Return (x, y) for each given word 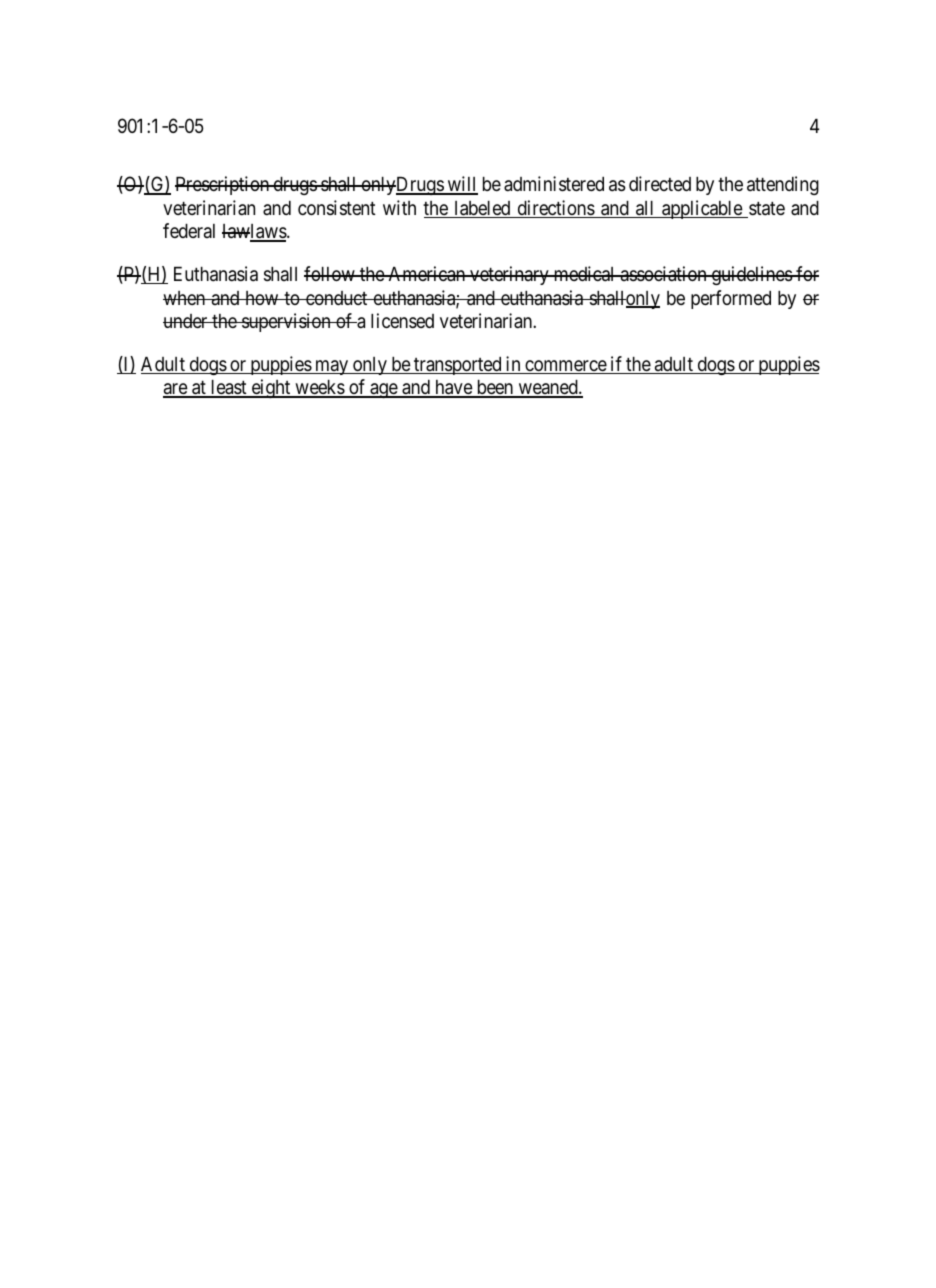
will (461, 185)
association (663, 274)
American (426, 274)
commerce (565, 367)
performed (731, 299)
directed (660, 183)
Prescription (223, 185)
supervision (286, 322)
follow (330, 273)
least (229, 388)
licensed (402, 320)
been (495, 388)
